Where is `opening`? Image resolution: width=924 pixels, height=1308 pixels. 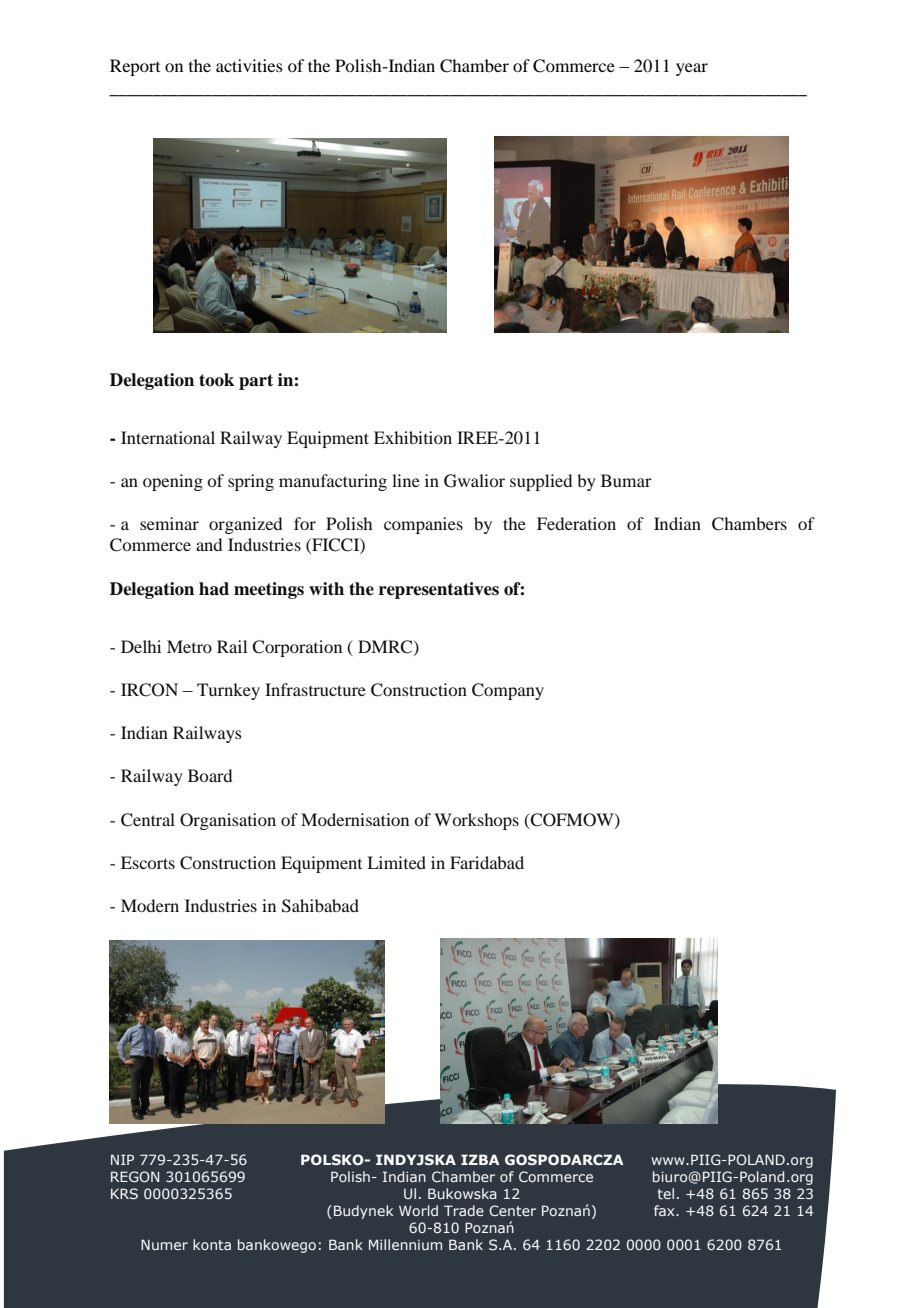
opening is located at coordinates (173, 482).
